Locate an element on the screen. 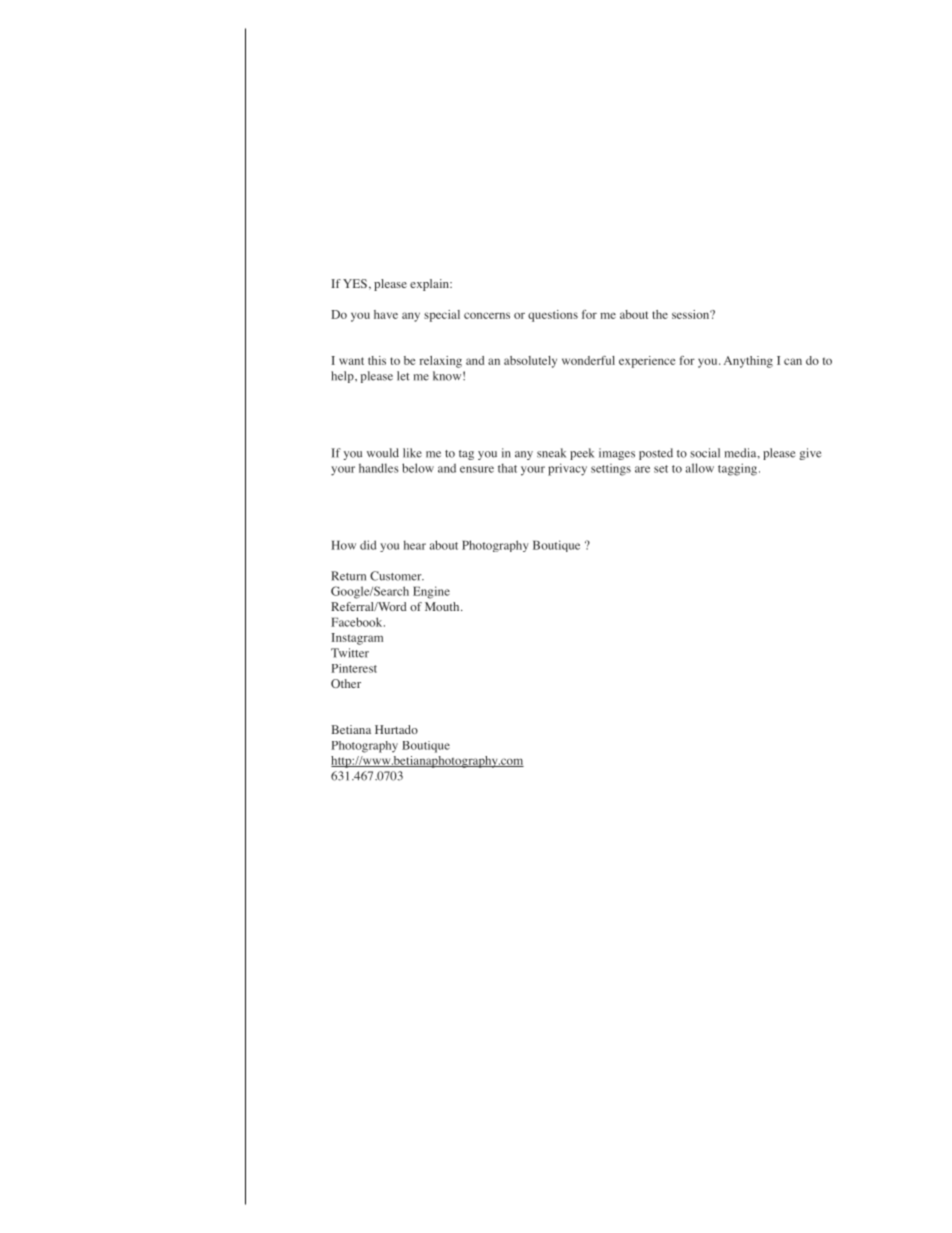  Engine is located at coordinates (431, 592).
